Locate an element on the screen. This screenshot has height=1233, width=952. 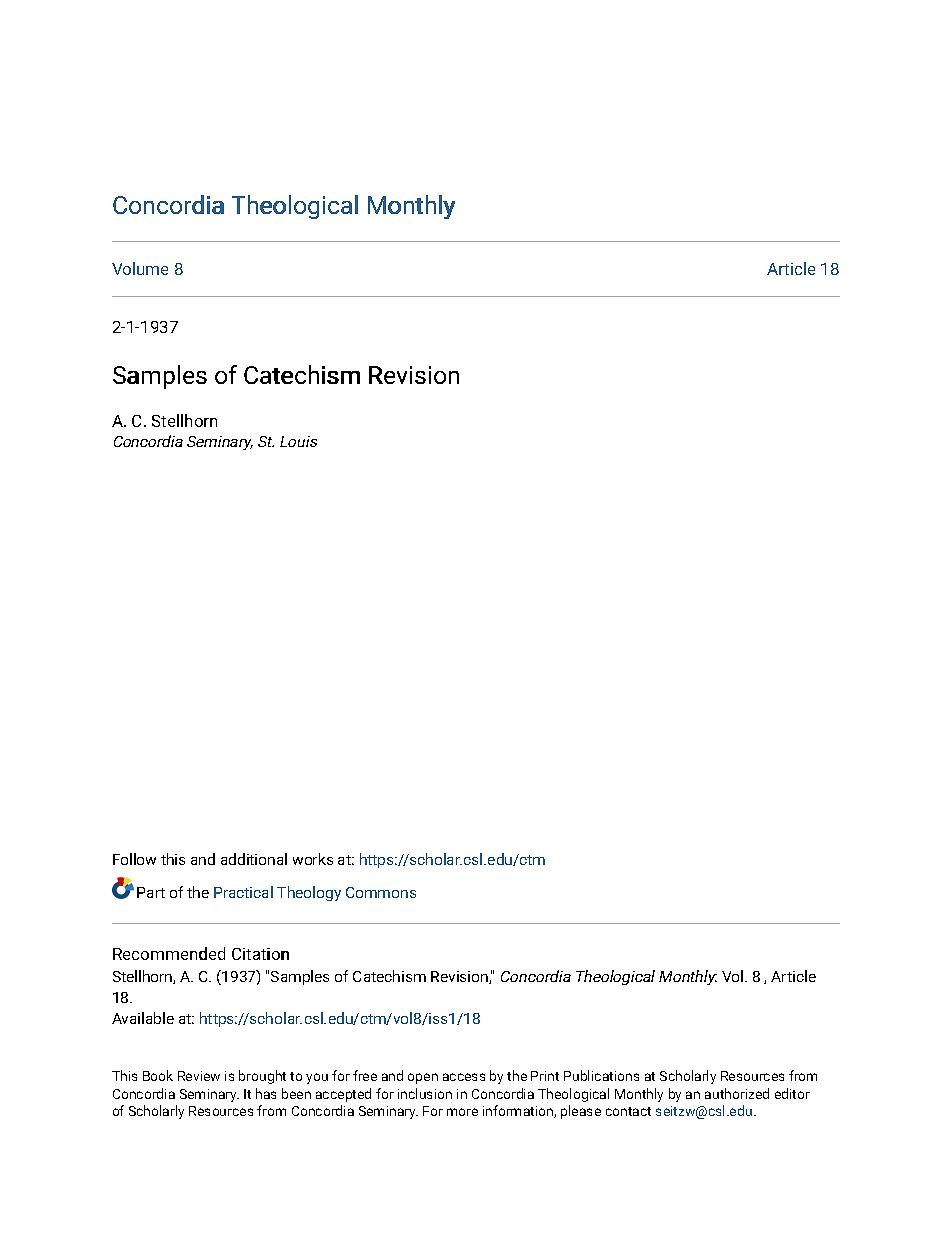
Publications is located at coordinates (601, 1075).
